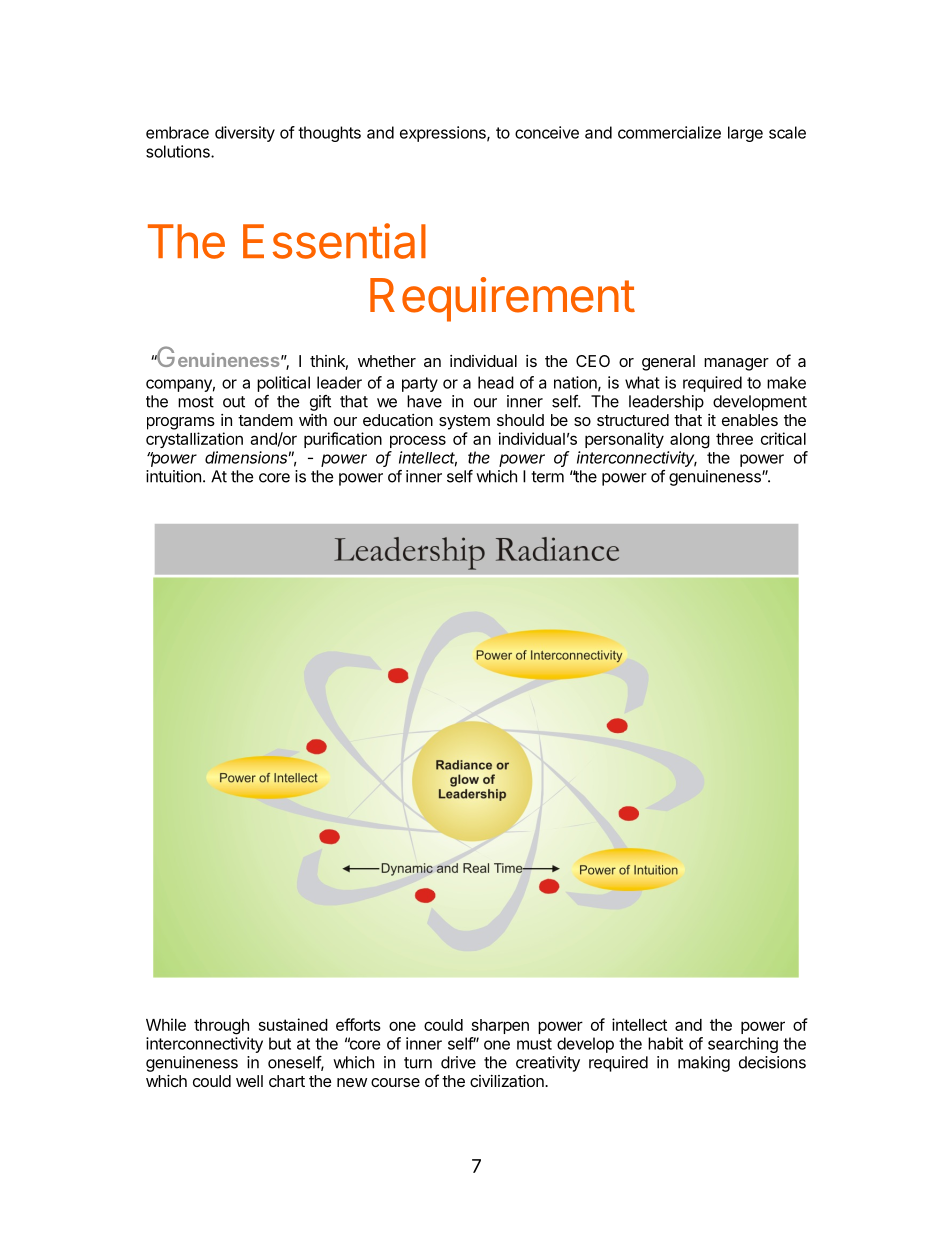 The height and width of the document is (1233, 952). Describe the element at coordinates (249, 1081) in the document. I see `well` at that location.
